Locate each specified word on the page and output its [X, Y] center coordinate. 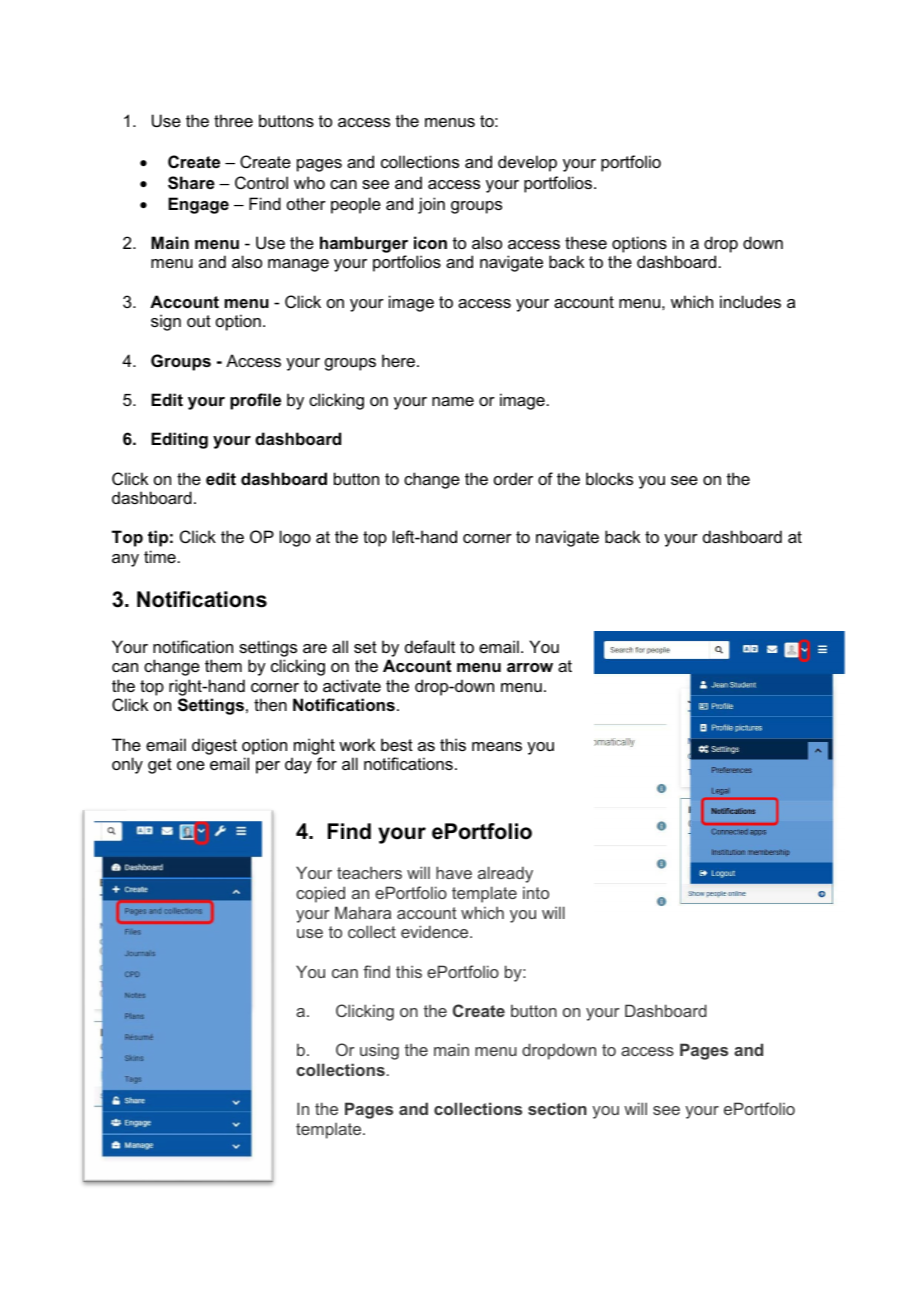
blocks [609, 478]
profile [255, 401]
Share [191, 183]
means [497, 746]
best [397, 744]
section [557, 1108]
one [191, 765]
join [431, 205]
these [586, 242]
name [453, 401]
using [379, 1051]
